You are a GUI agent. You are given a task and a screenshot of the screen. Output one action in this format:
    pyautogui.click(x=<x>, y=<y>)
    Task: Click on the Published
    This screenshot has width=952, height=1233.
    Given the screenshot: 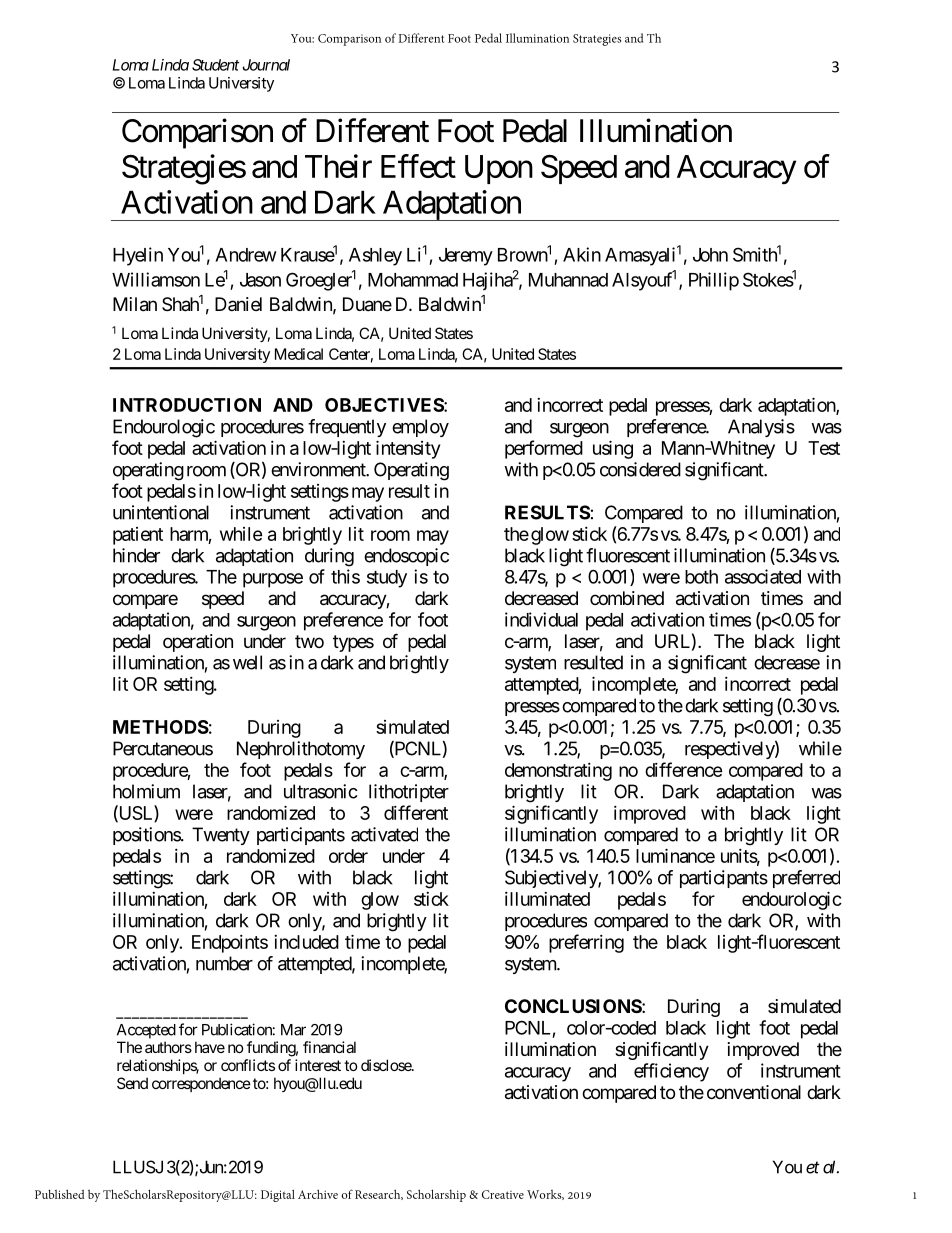 What is the action you would take?
    pyautogui.click(x=60, y=1194)
